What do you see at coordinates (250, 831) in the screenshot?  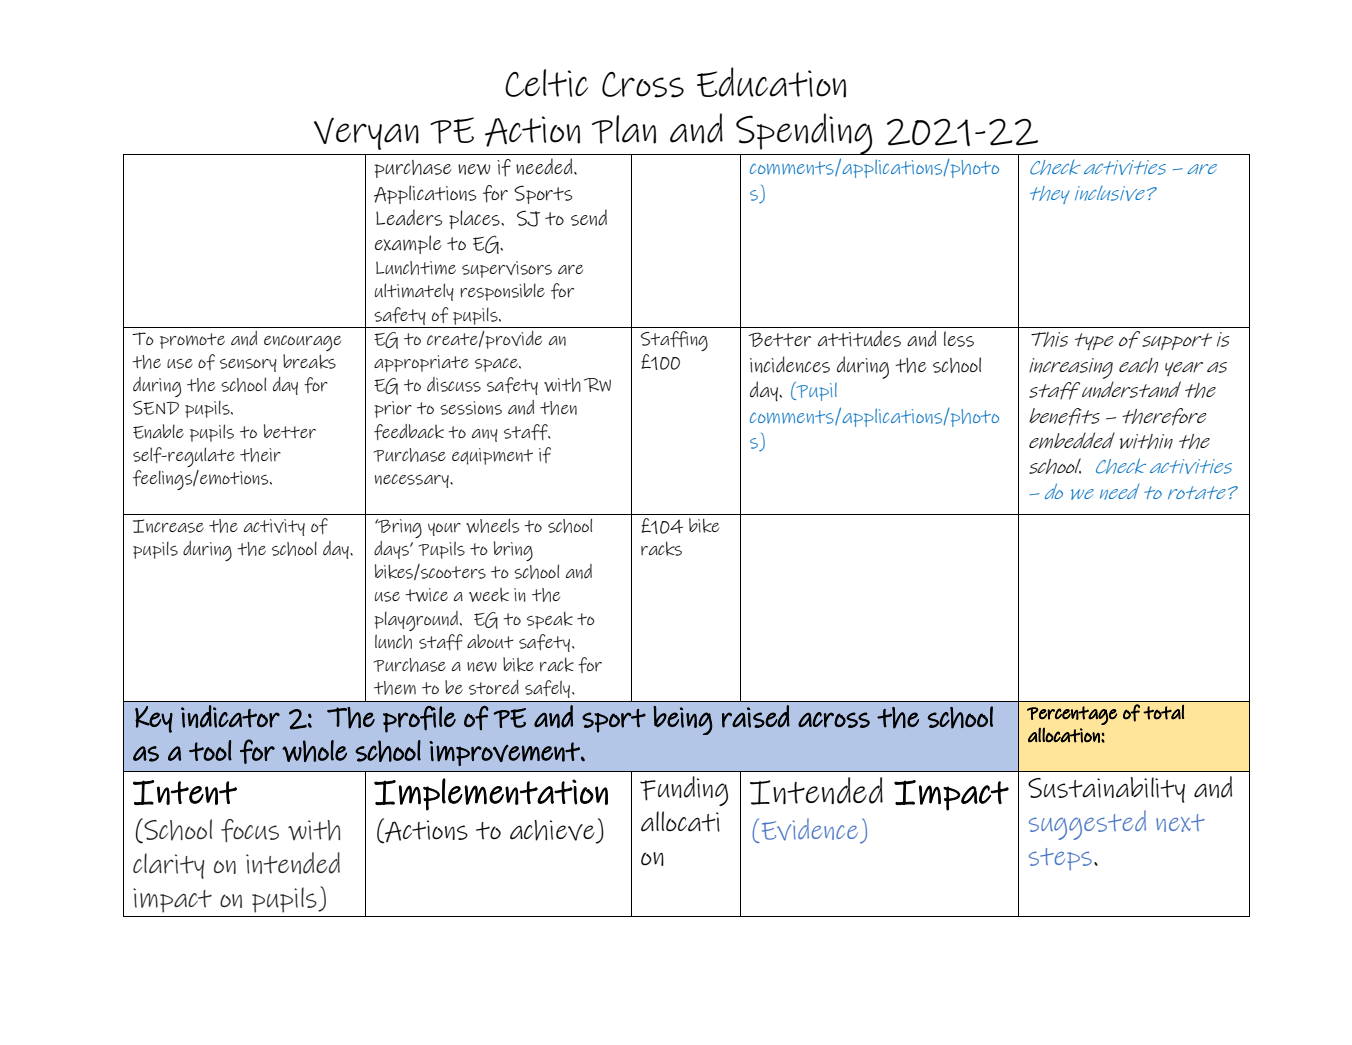 I see `focus` at bounding box center [250, 831].
